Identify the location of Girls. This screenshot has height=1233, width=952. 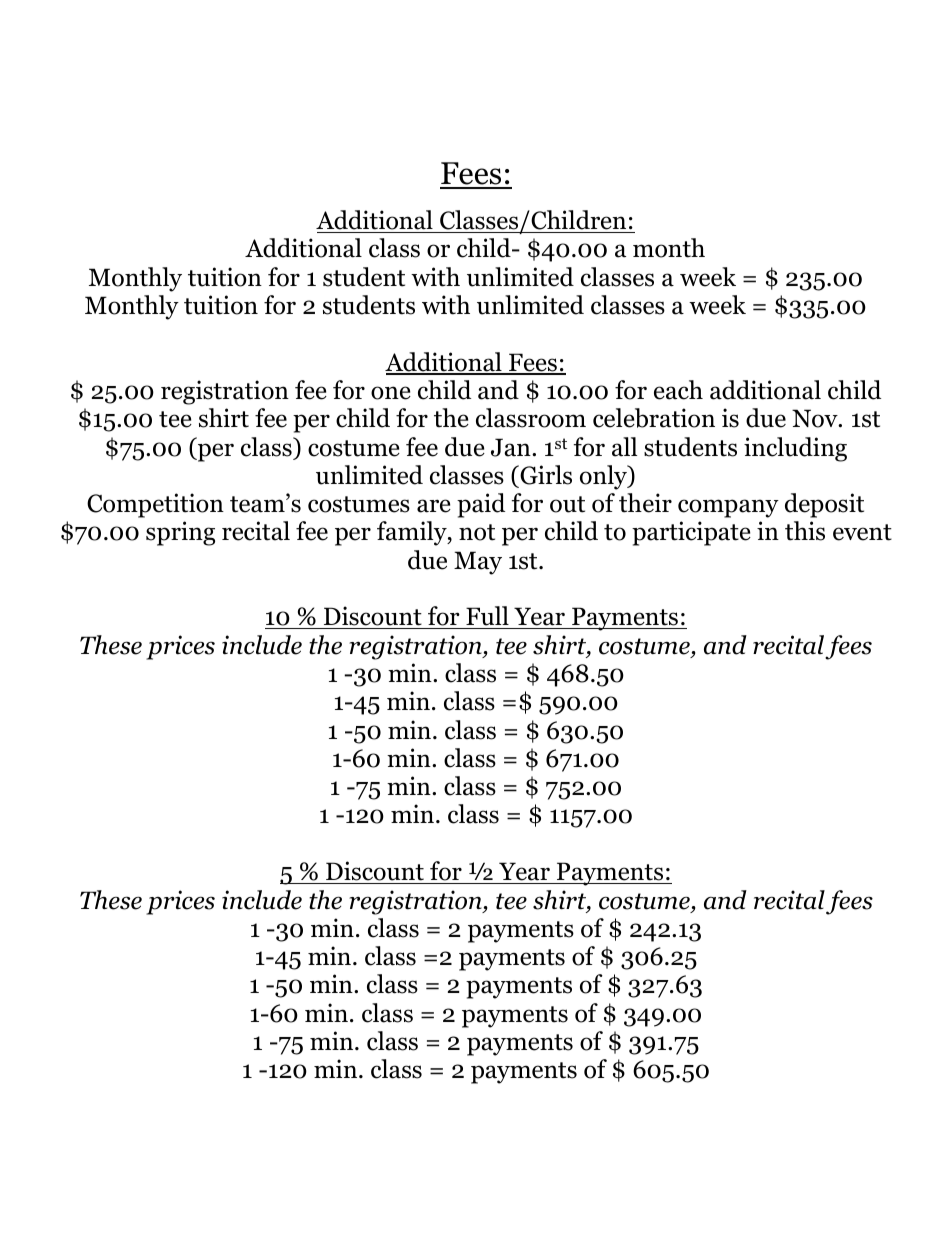
(545, 475).
